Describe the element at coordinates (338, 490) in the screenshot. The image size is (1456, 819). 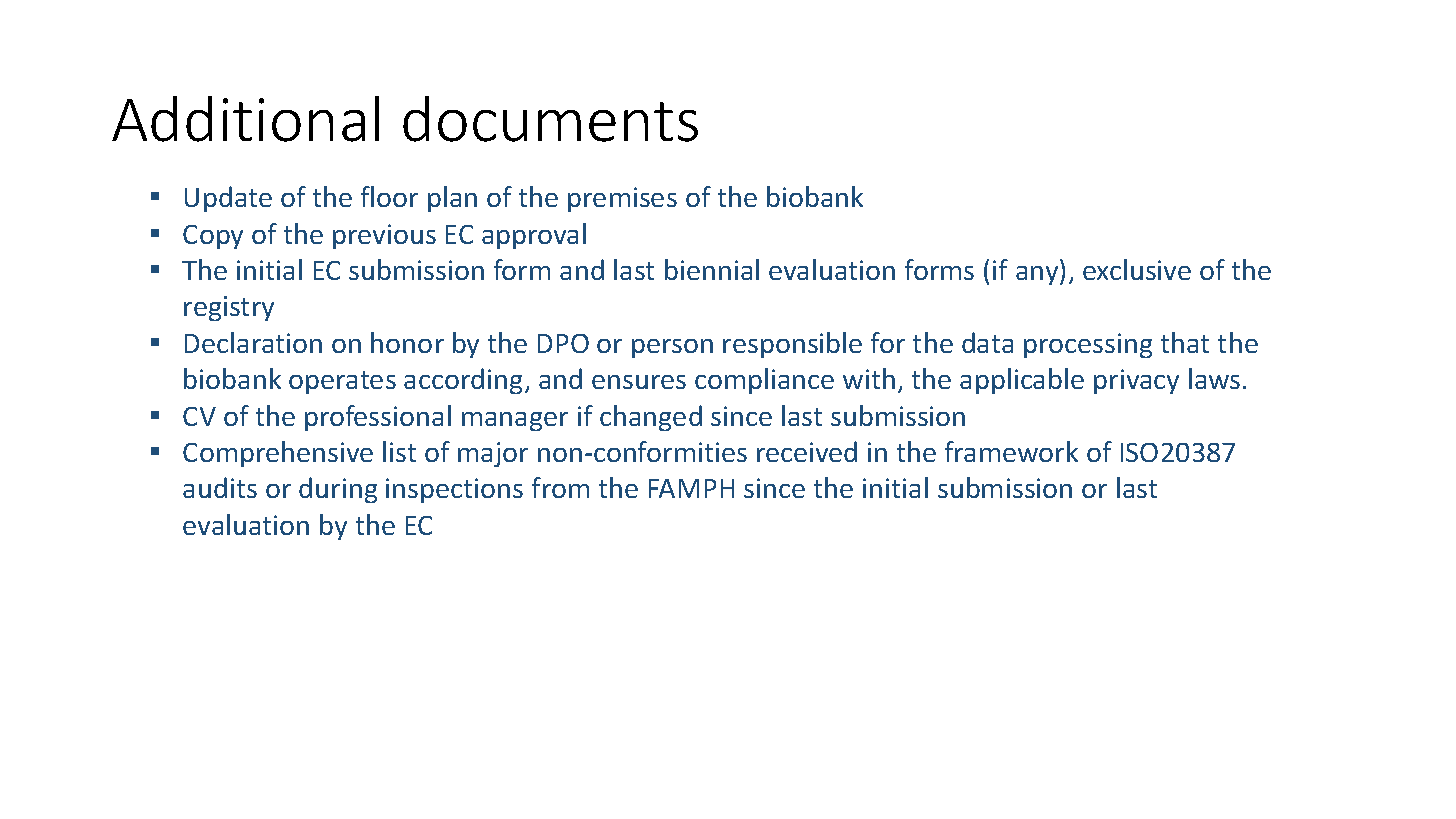
I see `during` at that location.
